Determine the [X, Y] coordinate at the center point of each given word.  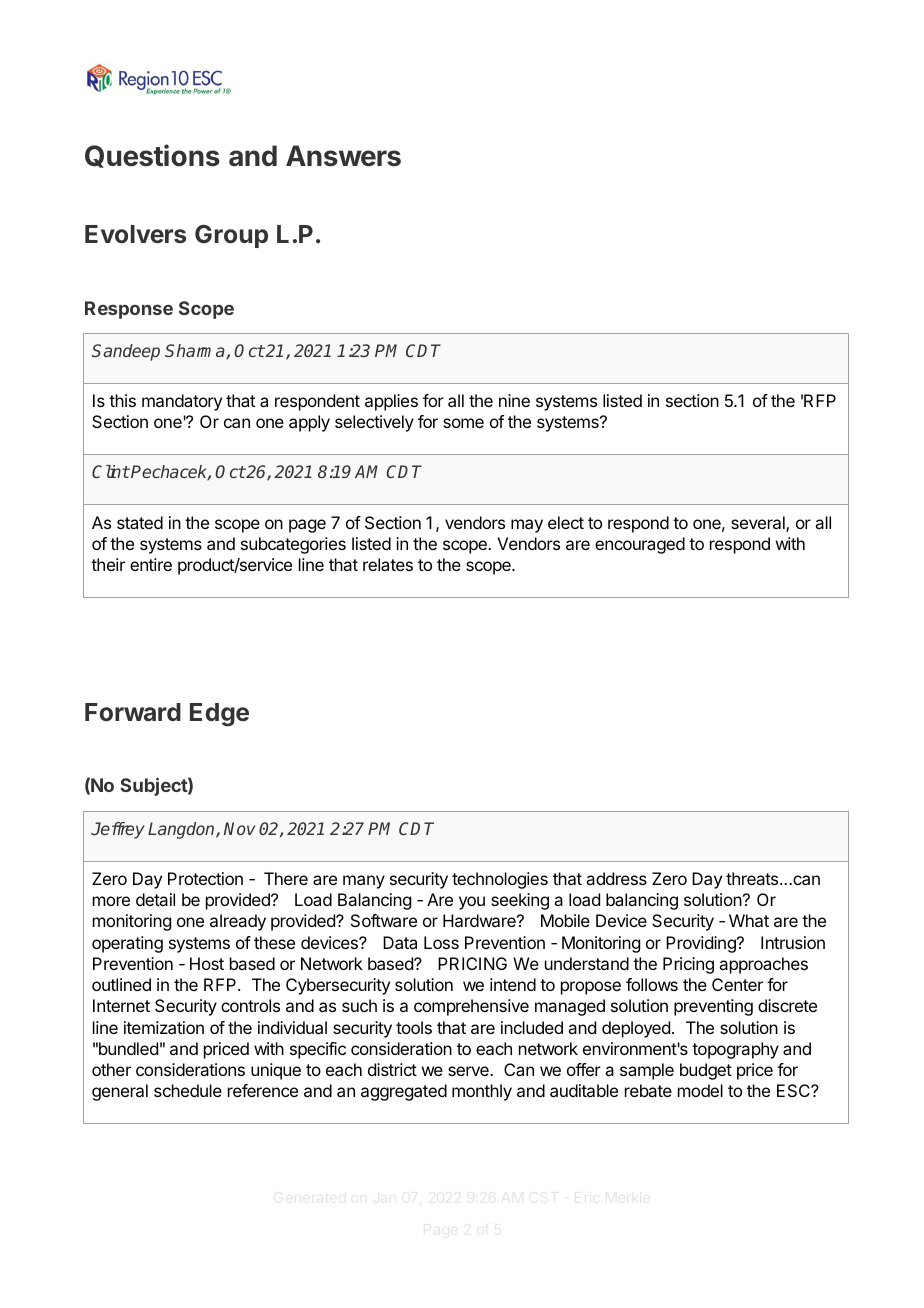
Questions [152, 156]
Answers [343, 156]
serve [469, 1071]
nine [514, 400]
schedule [188, 1090]
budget [706, 1071]
